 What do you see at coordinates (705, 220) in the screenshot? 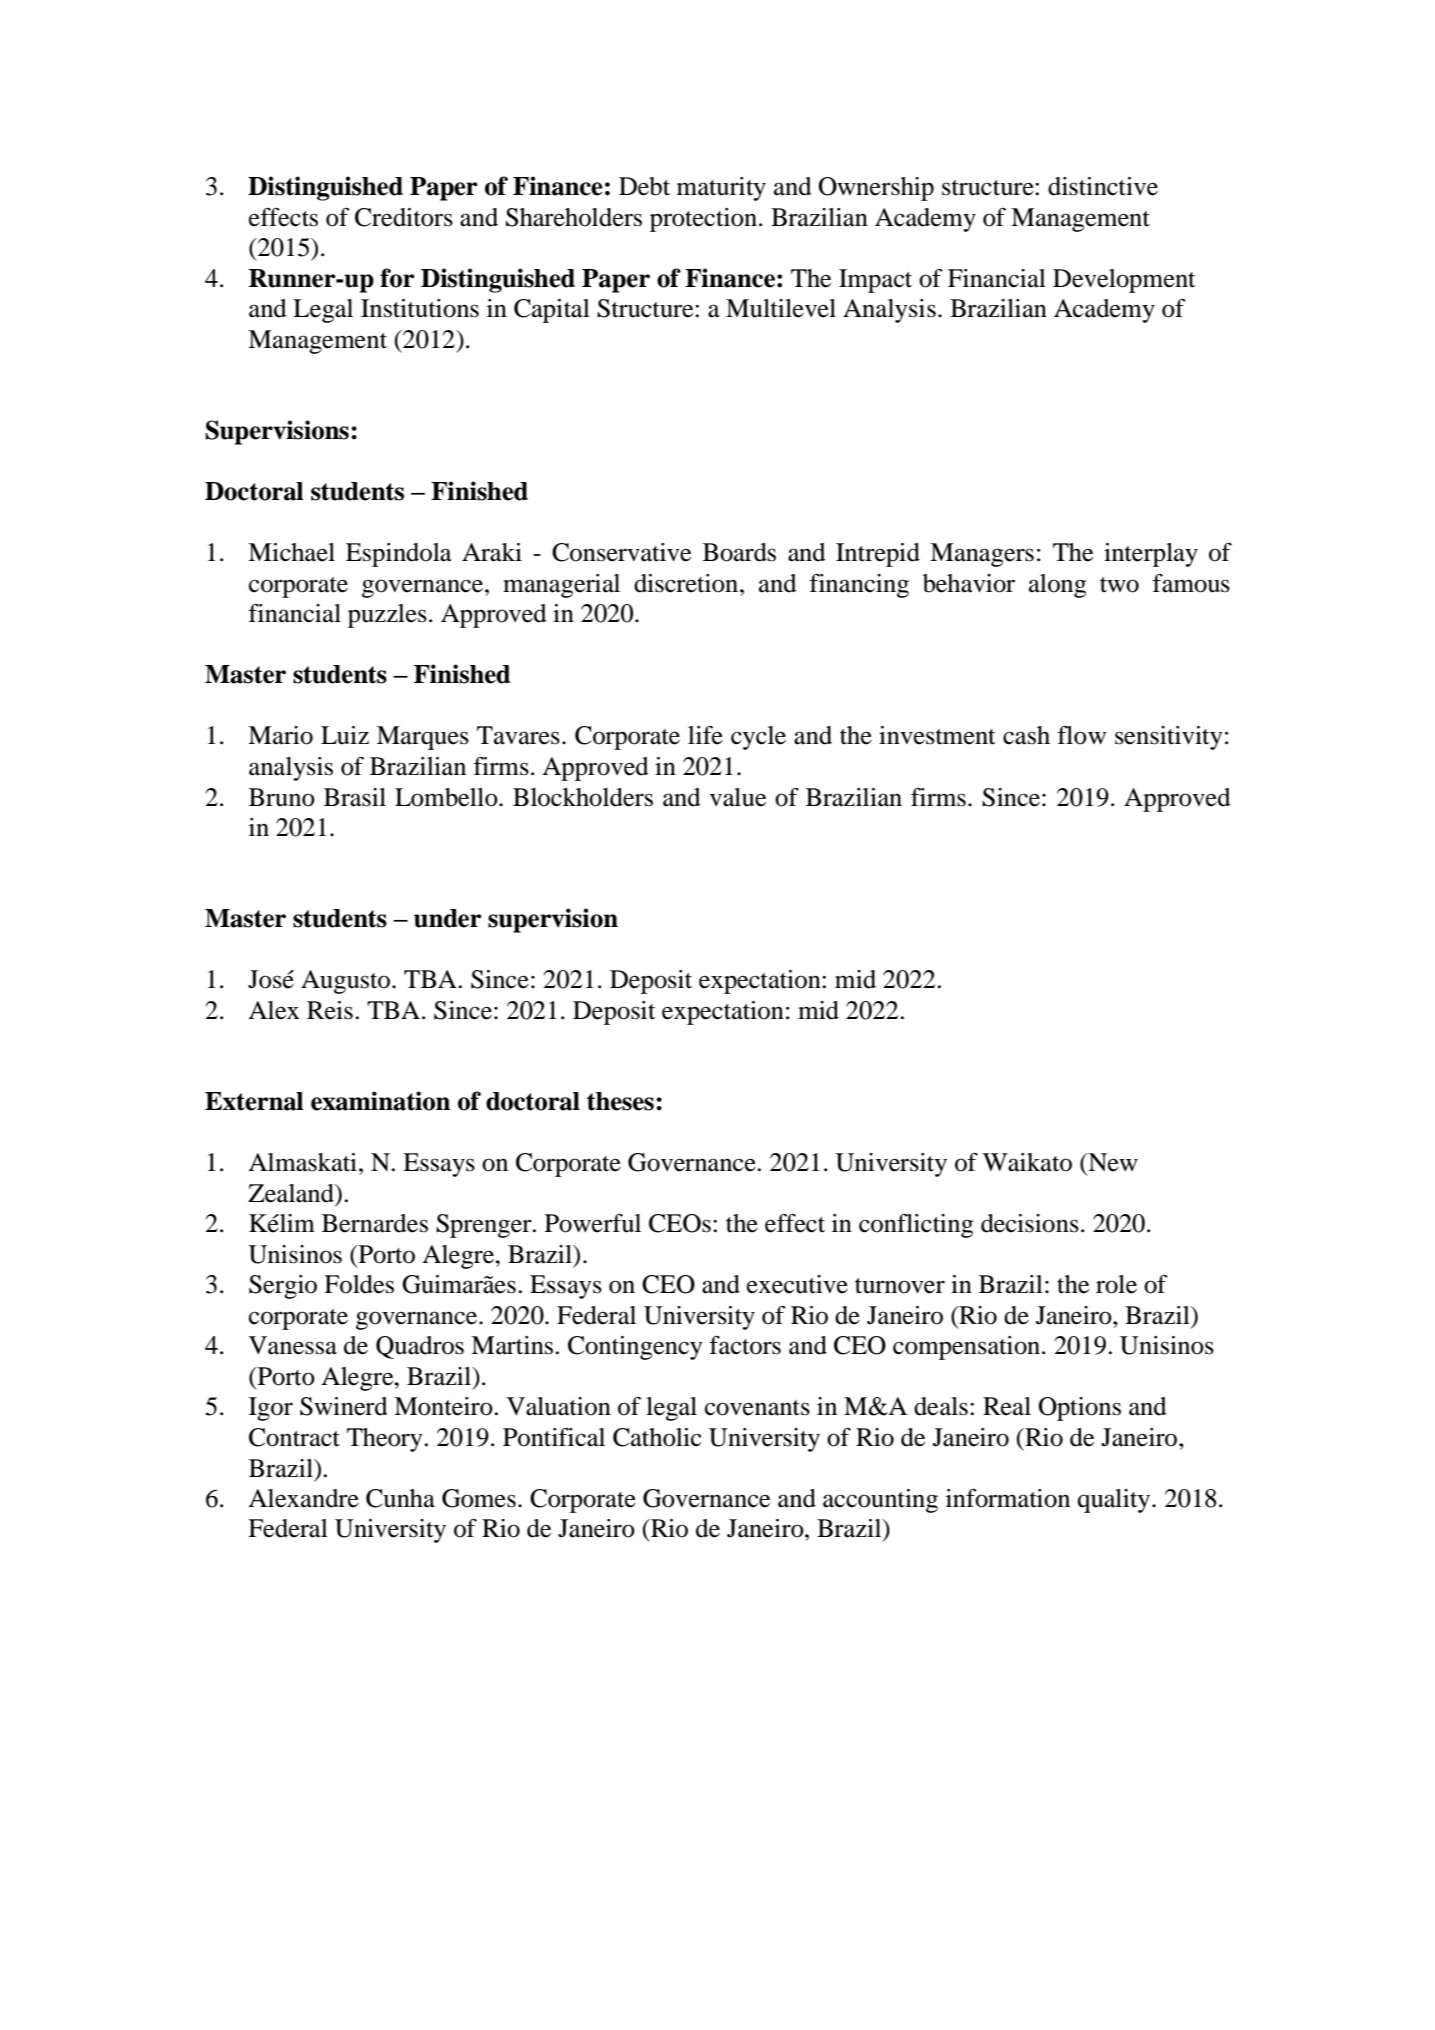
I see `protection` at bounding box center [705, 220].
